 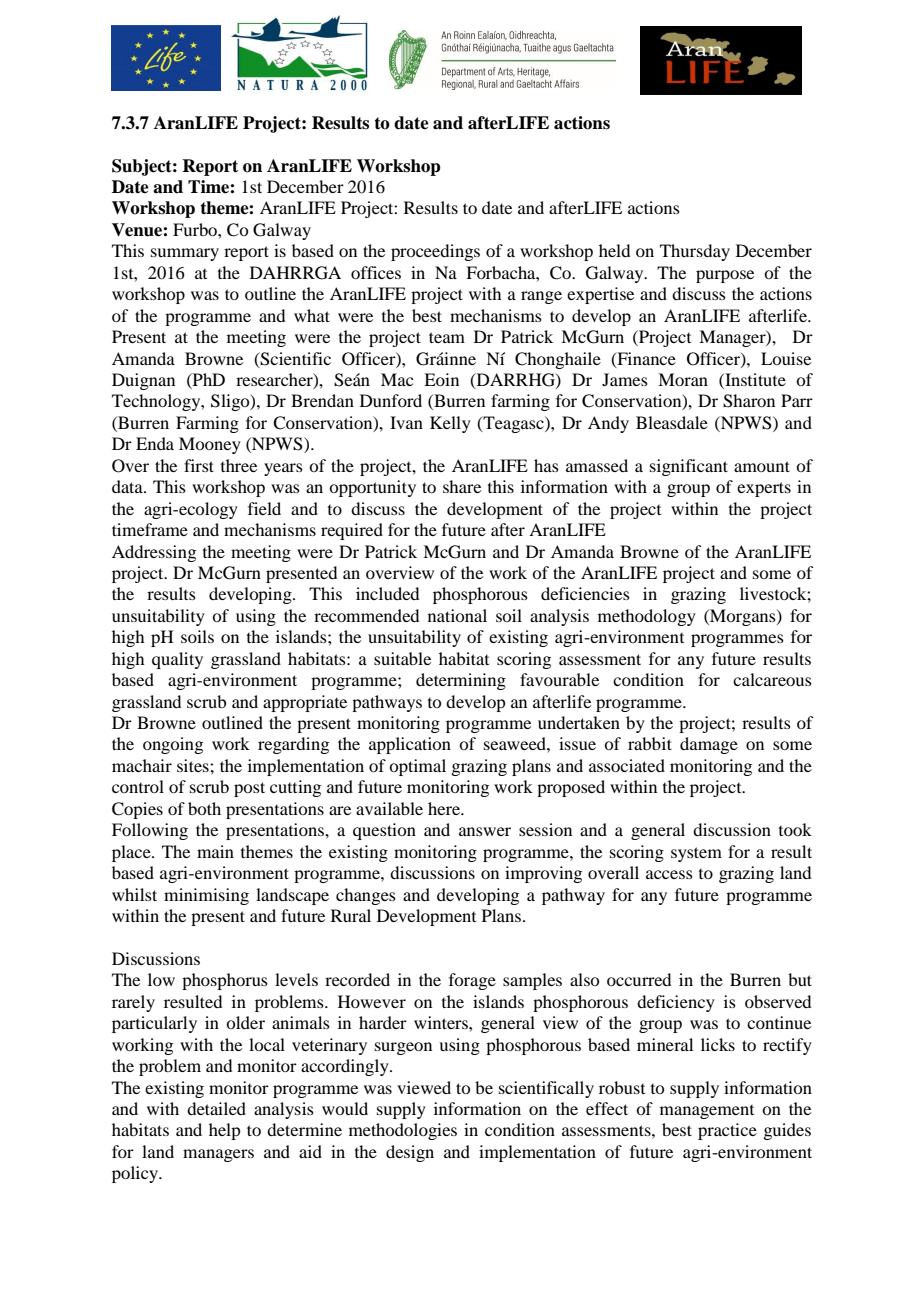 I want to click on purpose, so click(x=725, y=276).
